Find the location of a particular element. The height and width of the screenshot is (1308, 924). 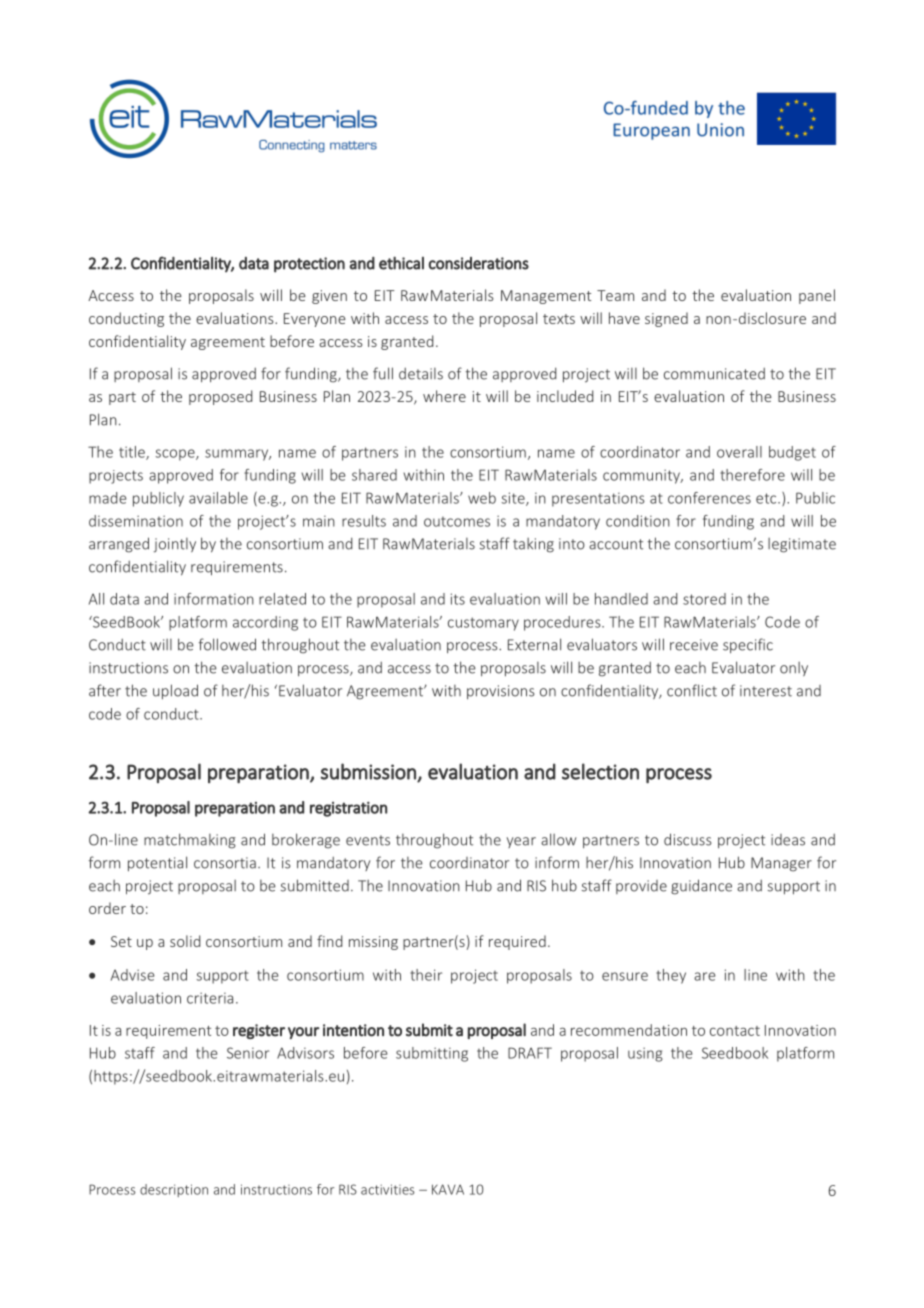

protection is located at coordinates (309, 265).
